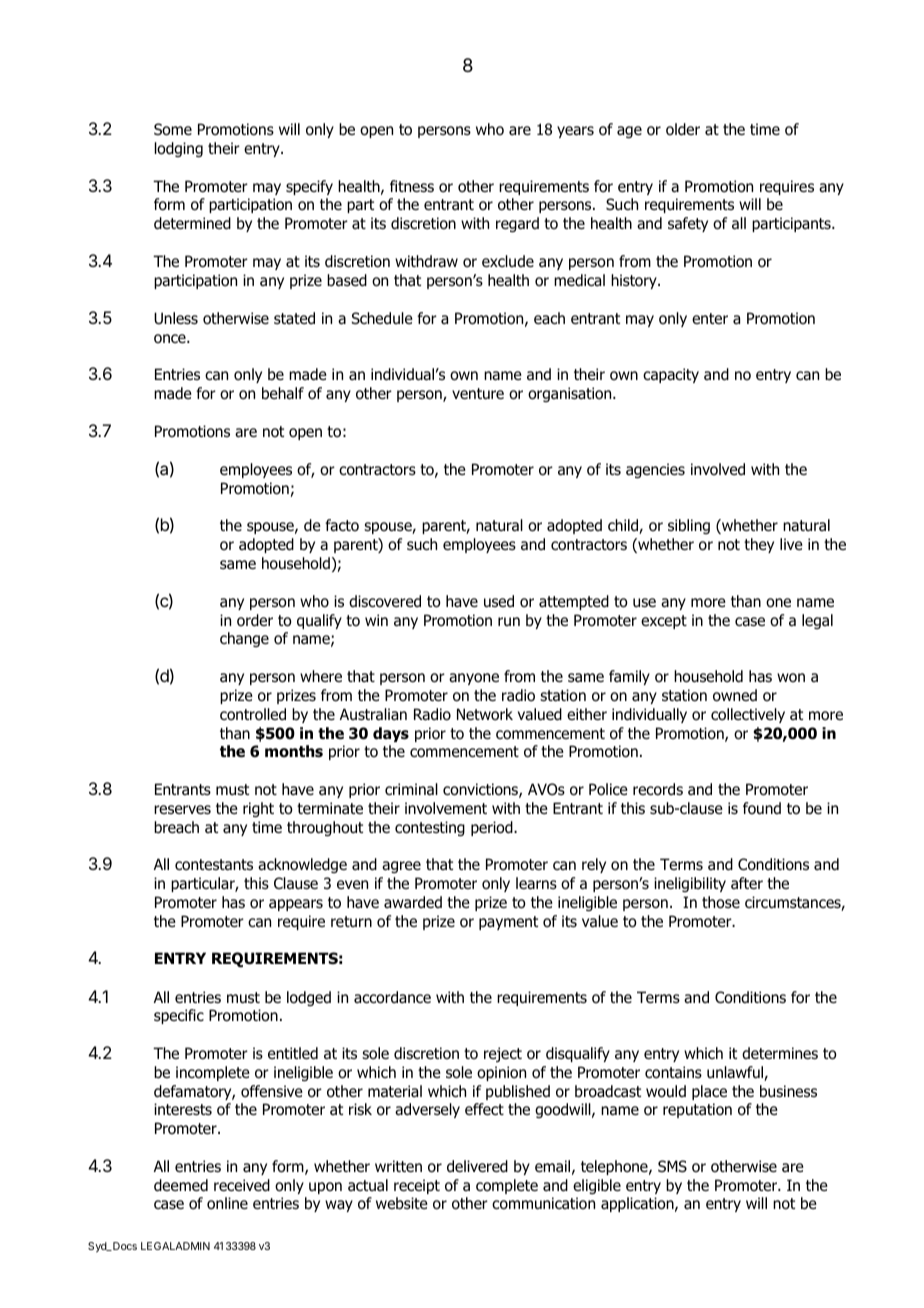 This screenshot has width=924, height=1308. What do you see at coordinates (242, 1185) in the screenshot?
I see `received` at bounding box center [242, 1185].
